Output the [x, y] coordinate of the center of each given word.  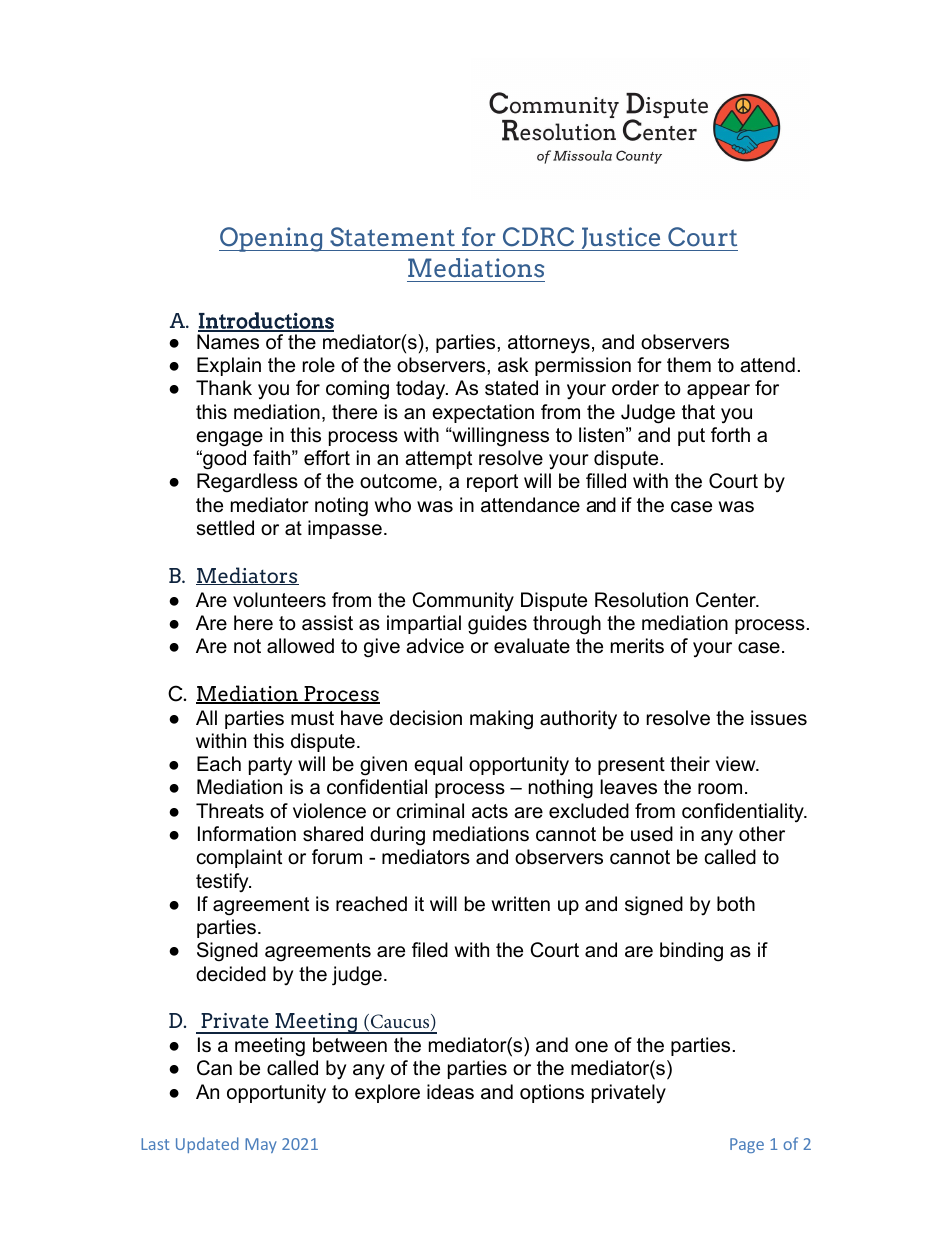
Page [747, 1145]
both [736, 904]
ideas [450, 1092]
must [312, 718]
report [492, 483]
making [501, 720]
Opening [272, 239]
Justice [620, 239]
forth [730, 435]
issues [779, 718]
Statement [392, 237]
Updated [207, 1145]
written [521, 904]
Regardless [247, 483]
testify [223, 882]
